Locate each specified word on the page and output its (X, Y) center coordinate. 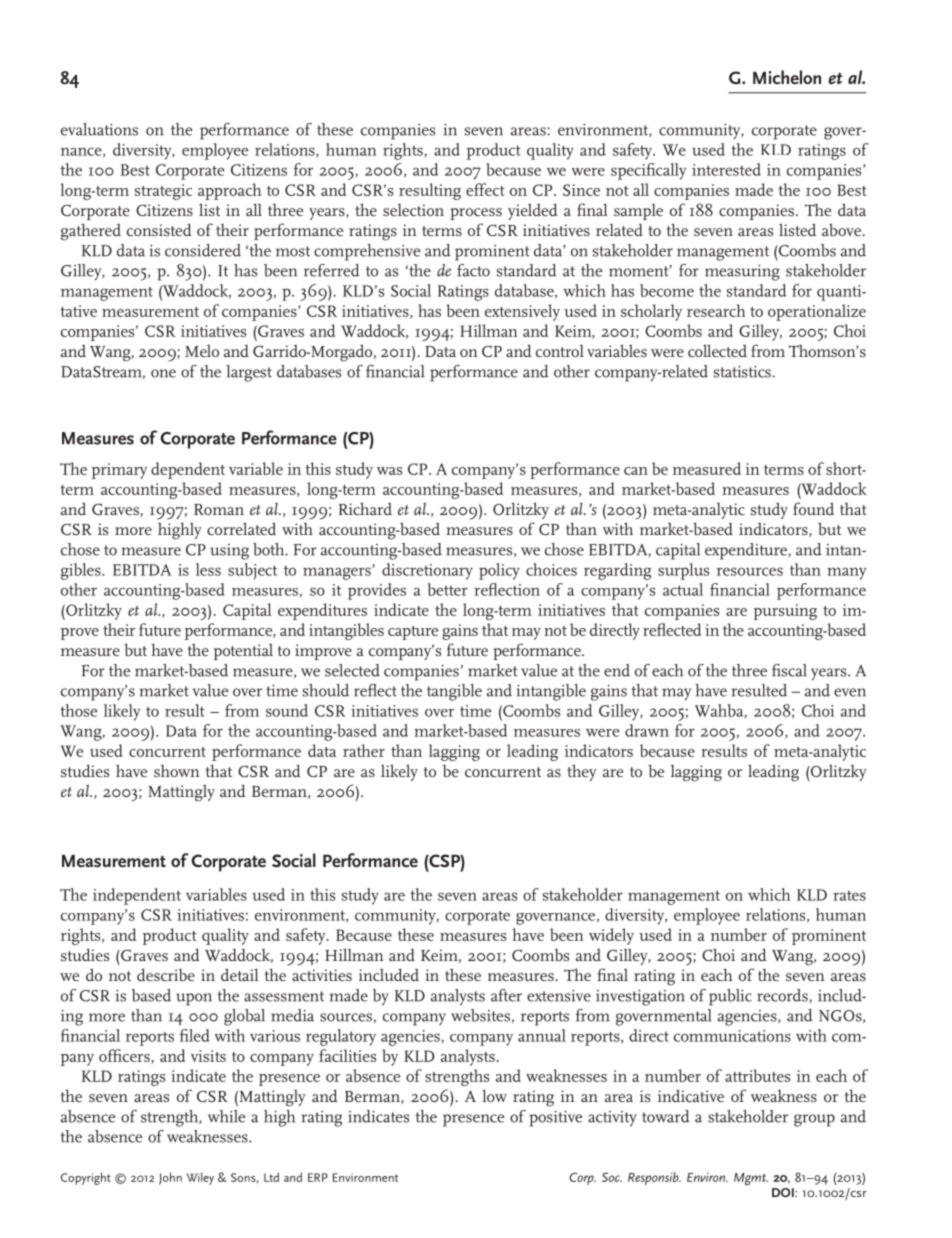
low (494, 1095)
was (389, 471)
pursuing (785, 612)
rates (849, 896)
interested (726, 169)
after (506, 995)
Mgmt (751, 1179)
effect (485, 189)
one (163, 373)
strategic (163, 192)
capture (413, 633)
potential (243, 651)
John (170, 1178)
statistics (743, 372)
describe (166, 974)
